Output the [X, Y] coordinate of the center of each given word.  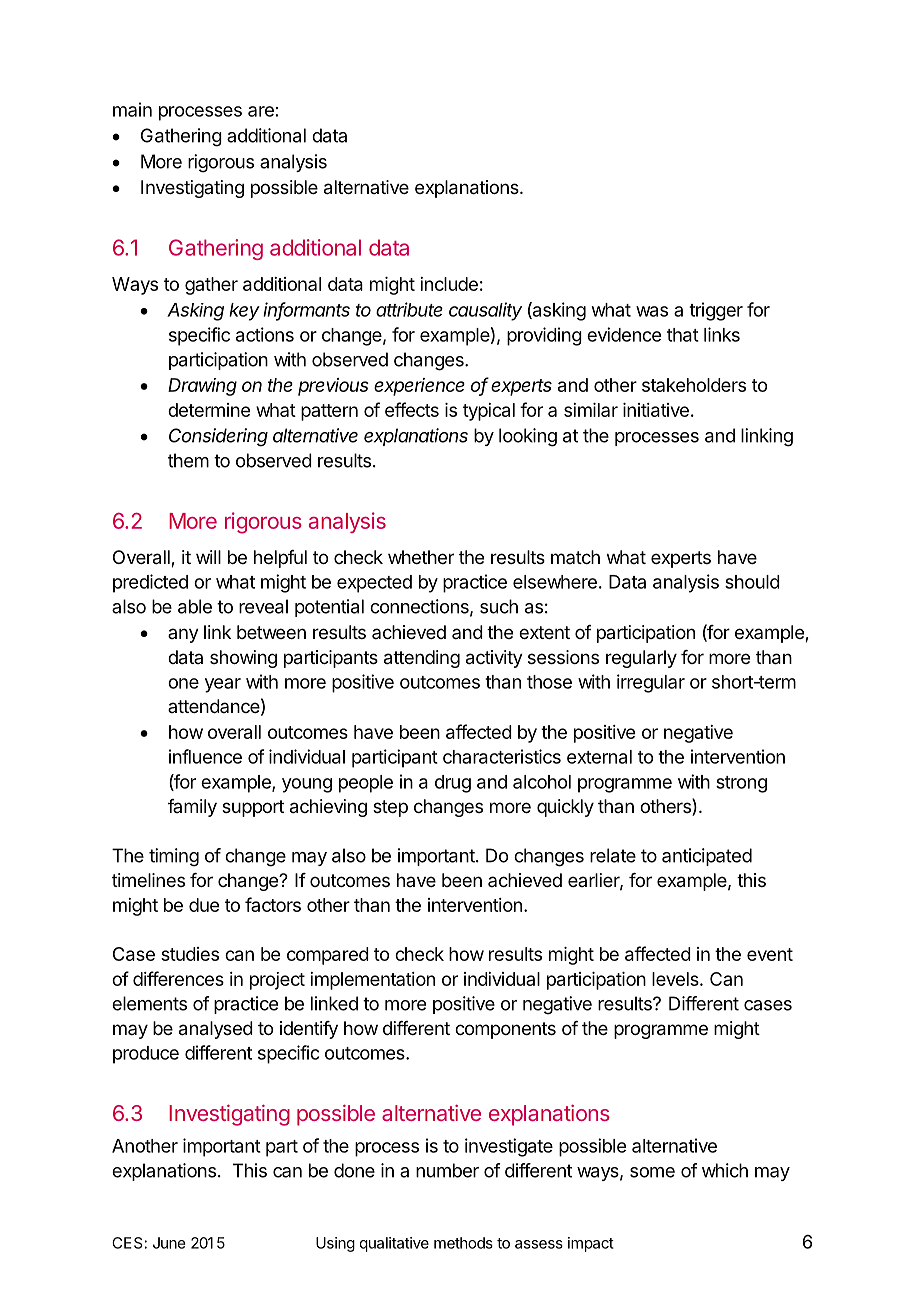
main [132, 109]
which [725, 1170]
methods [463, 1243]
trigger [716, 311]
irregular [651, 683]
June [169, 1243]
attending [422, 659]
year [223, 685]
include [449, 284]
